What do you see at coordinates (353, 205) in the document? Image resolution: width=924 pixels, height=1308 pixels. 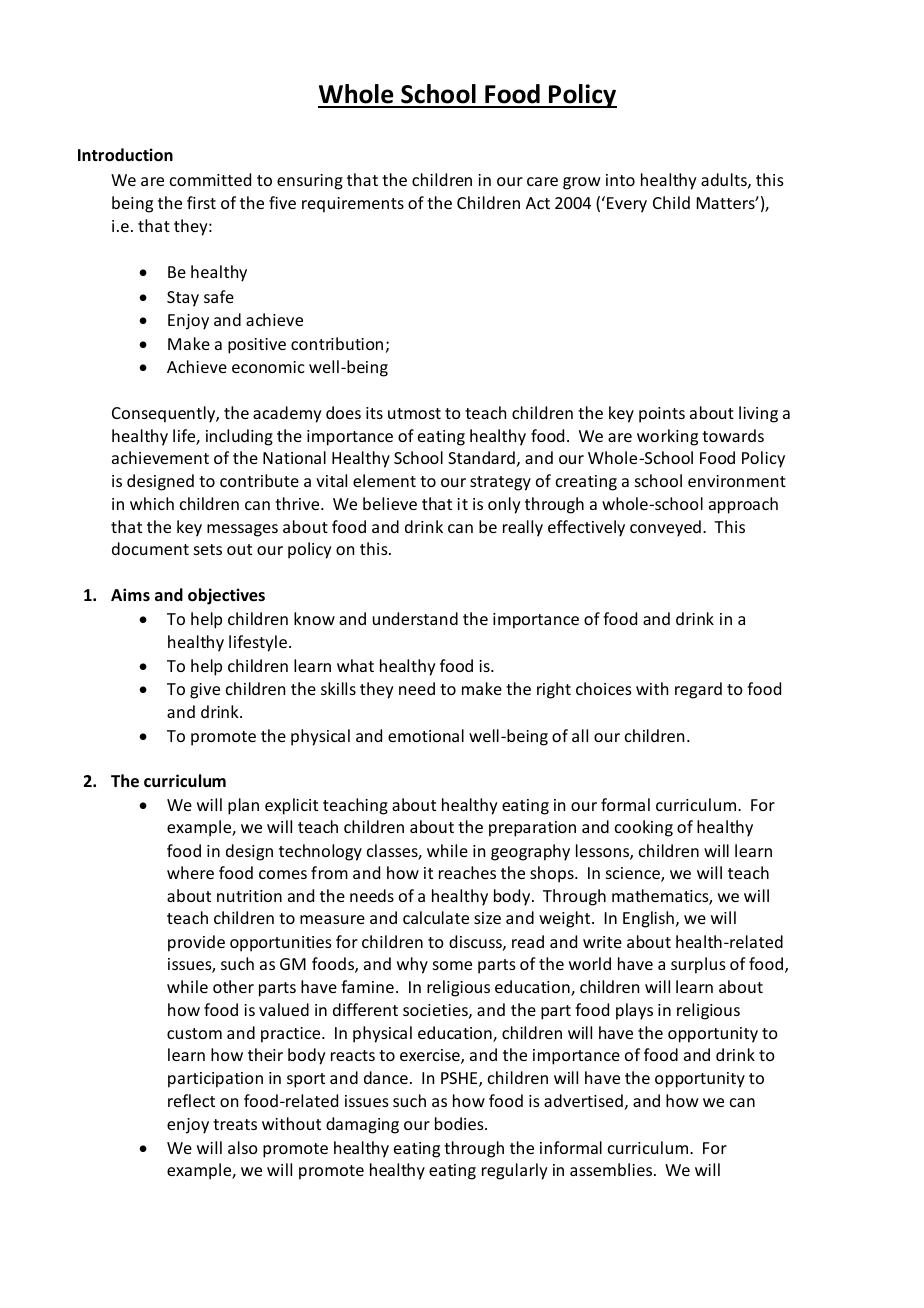 I see `requirements` at bounding box center [353, 205].
